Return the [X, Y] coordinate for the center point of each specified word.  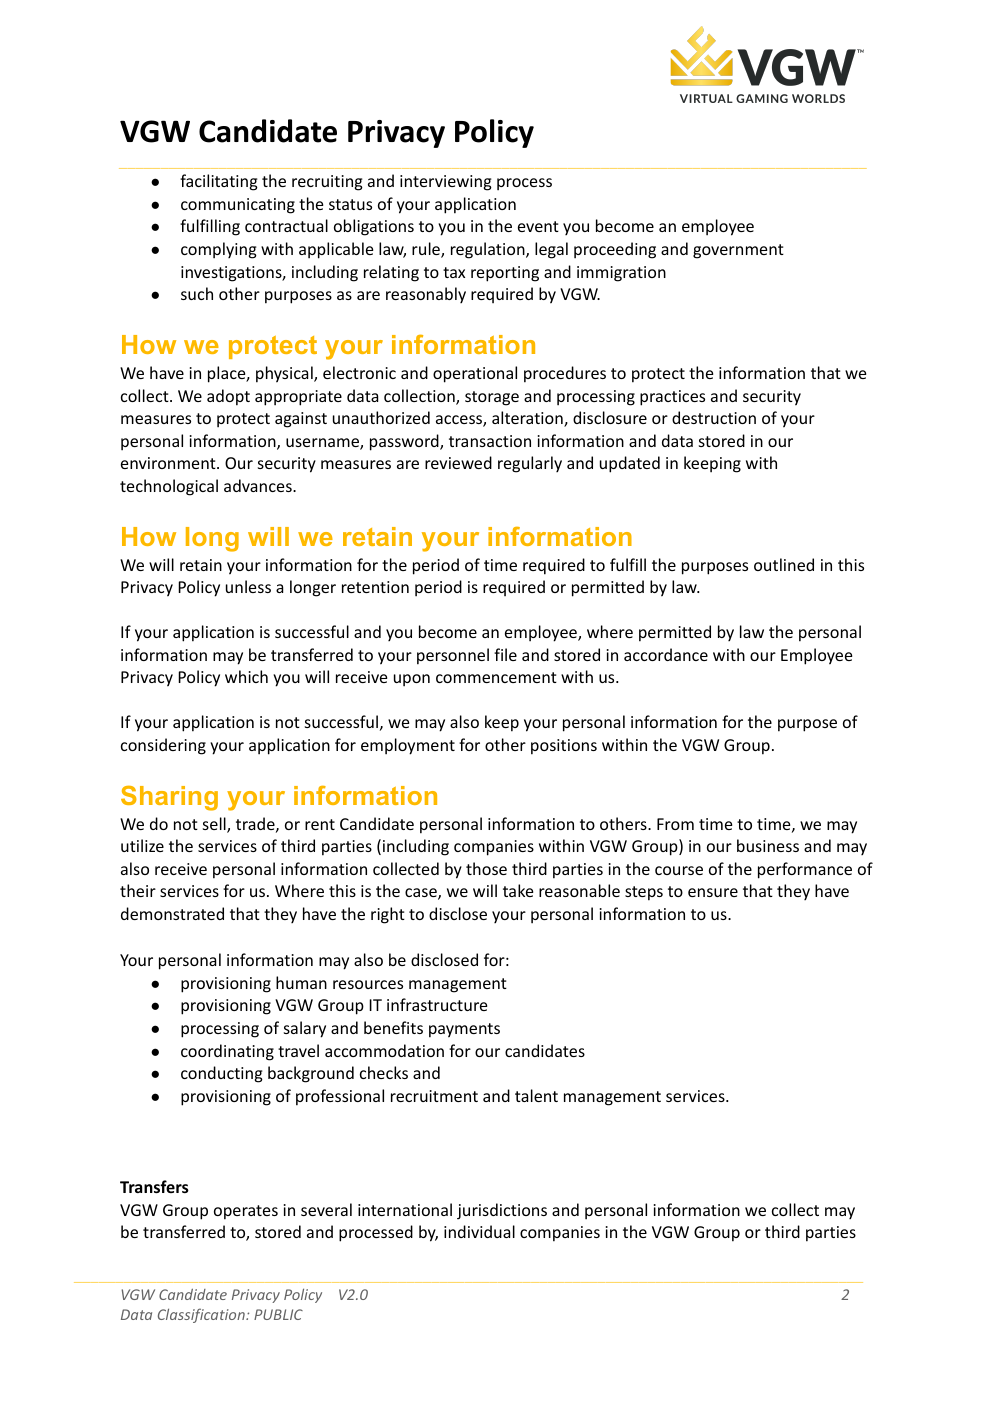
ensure [713, 892]
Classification [202, 1315]
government [738, 251]
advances [259, 485]
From [675, 824]
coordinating [227, 1052]
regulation [489, 250]
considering [163, 746]
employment [408, 746]
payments [464, 1030]
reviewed [458, 462]
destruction [714, 417]
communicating [238, 206]
